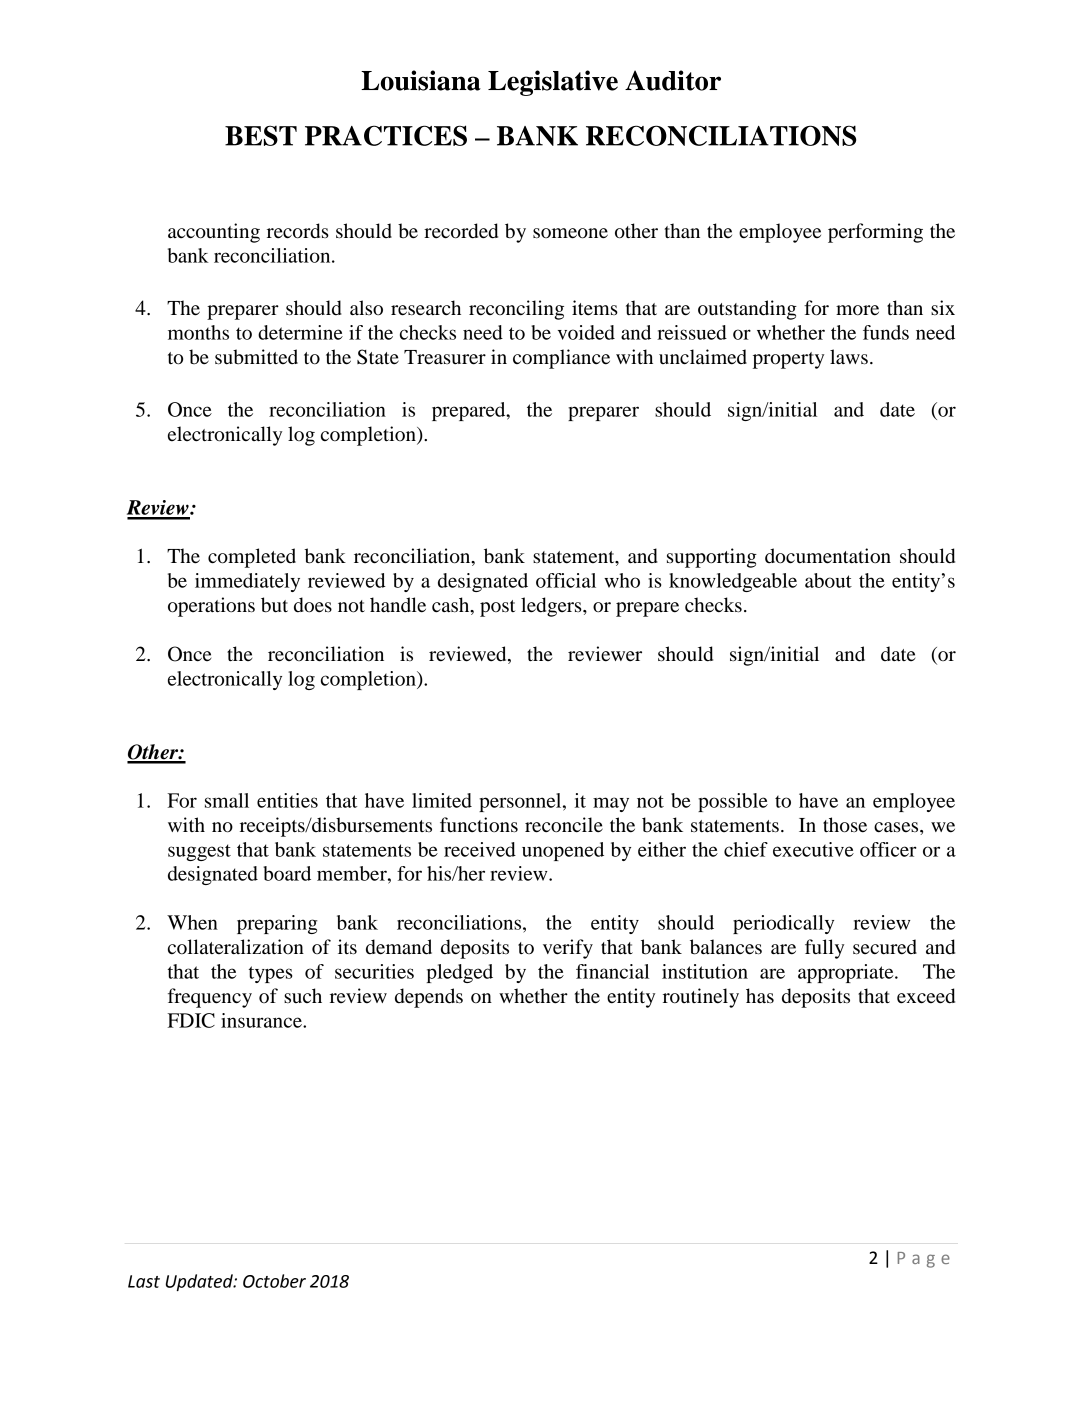  I want to click on completed, so click(252, 558).
